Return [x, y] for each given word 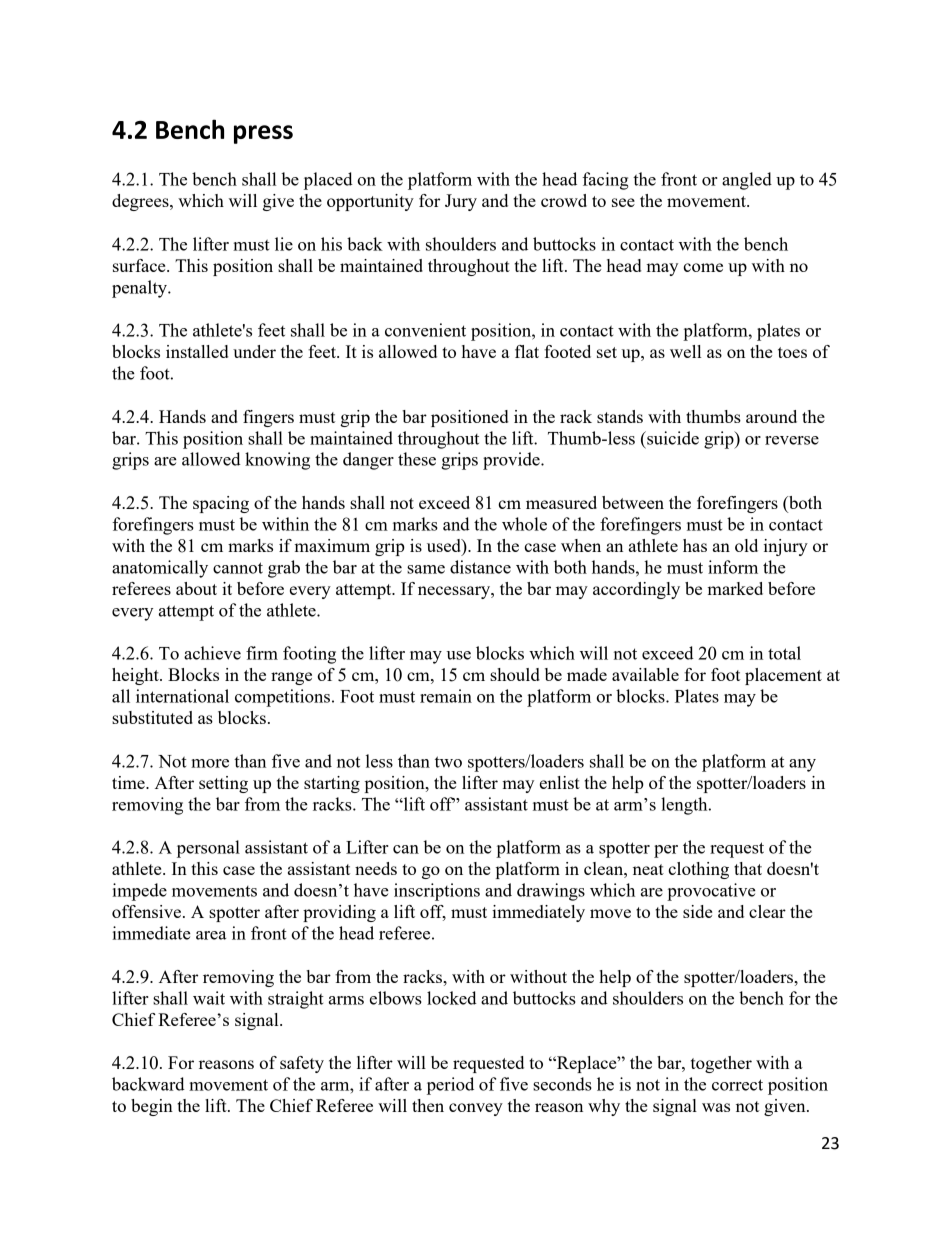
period [450, 1086]
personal [208, 849]
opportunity [370, 202]
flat [527, 351]
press [263, 134]
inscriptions [437, 892]
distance [480, 567]
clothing [698, 870]
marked [735, 588]
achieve [212, 653]
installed [197, 351]
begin [152, 1107]
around [771, 416]
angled [747, 181]
